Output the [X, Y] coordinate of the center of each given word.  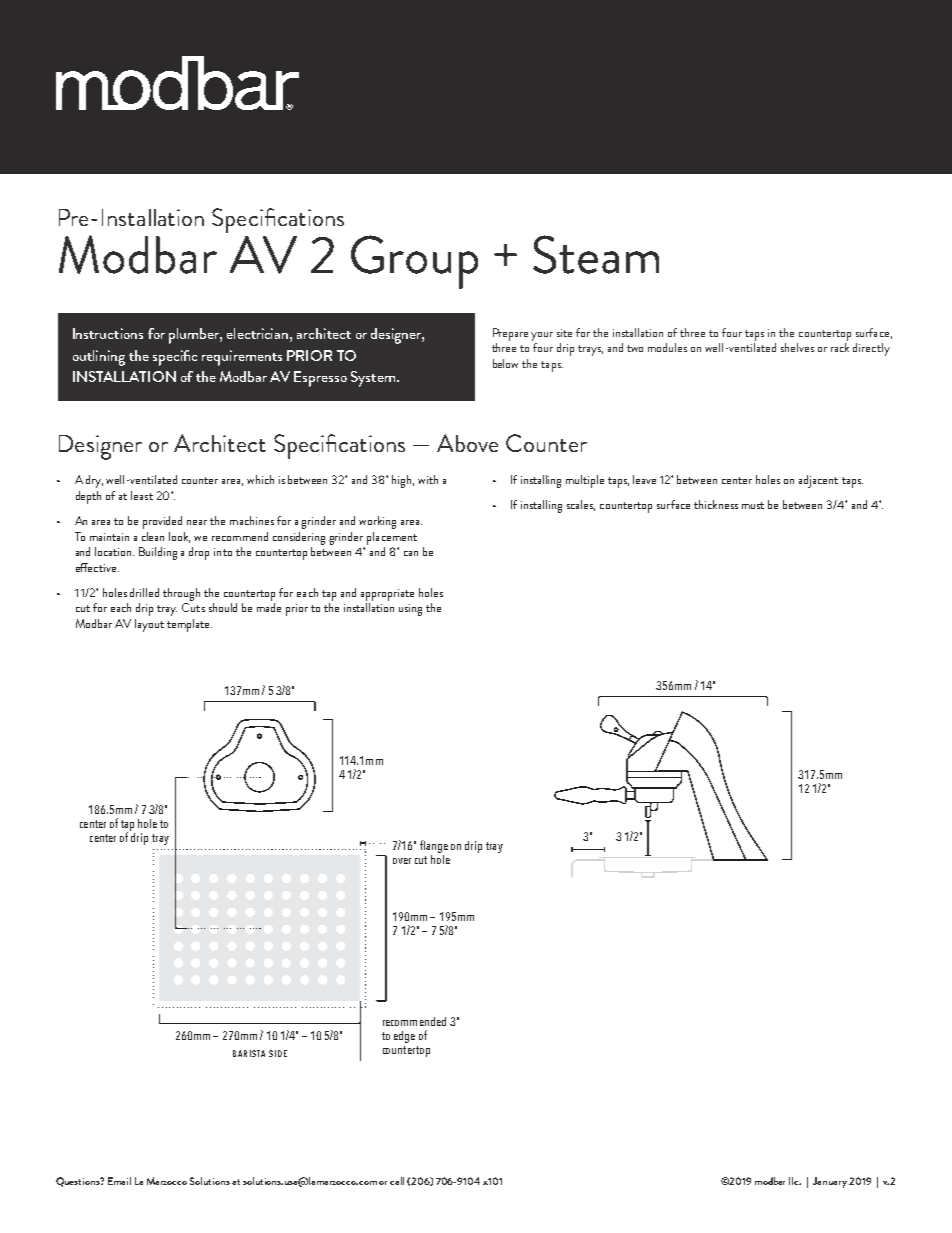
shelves [797, 347]
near [197, 522]
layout [149, 625]
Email [119, 1181]
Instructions [108, 333]
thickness [716, 504]
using [410, 610]
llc [795, 1181]
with [428, 479]
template [189, 625]
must [753, 505]
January [830, 1182]
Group [414, 262]
